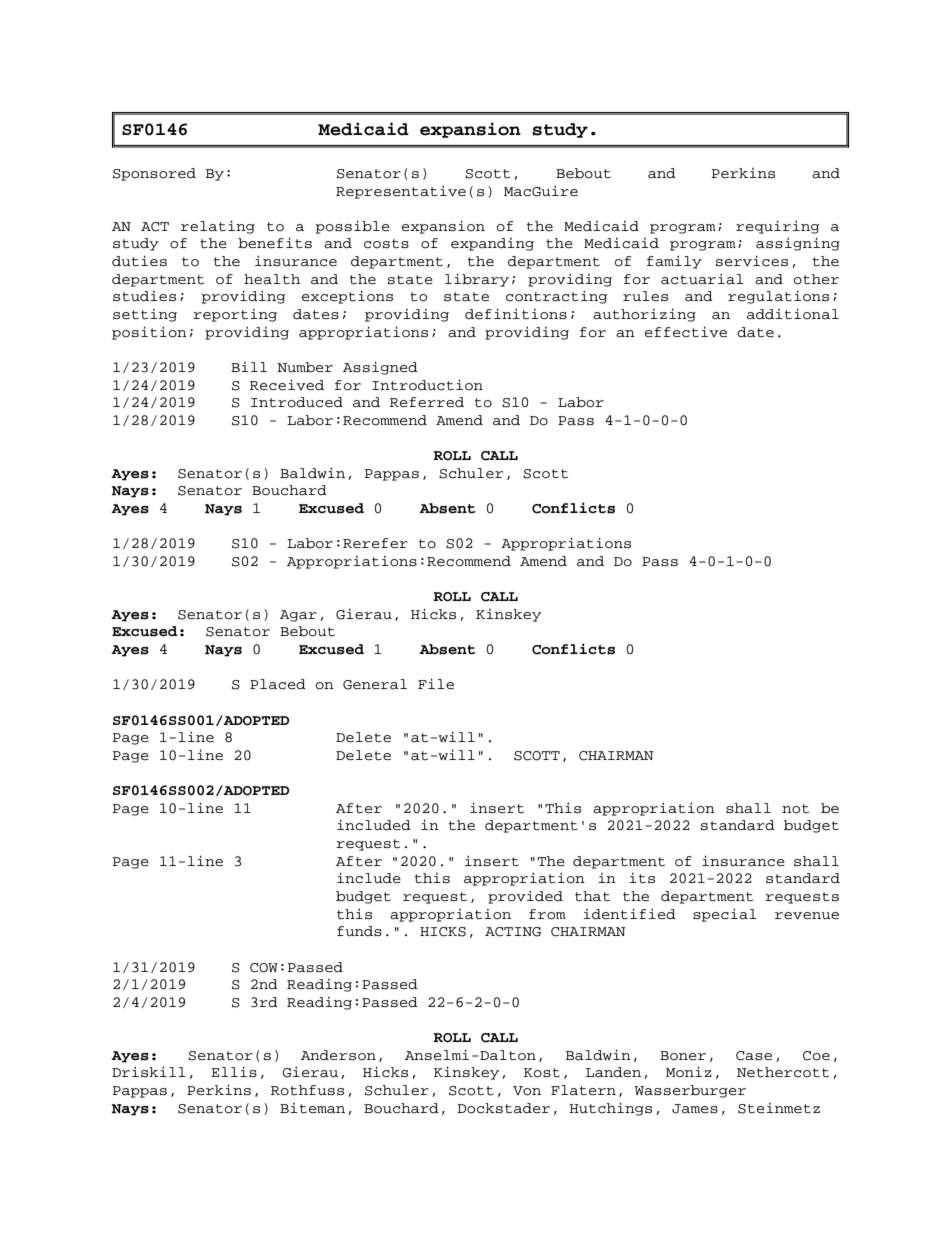  Describe the element at coordinates (777, 227) in the screenshot. I see `requiring` at that location.
